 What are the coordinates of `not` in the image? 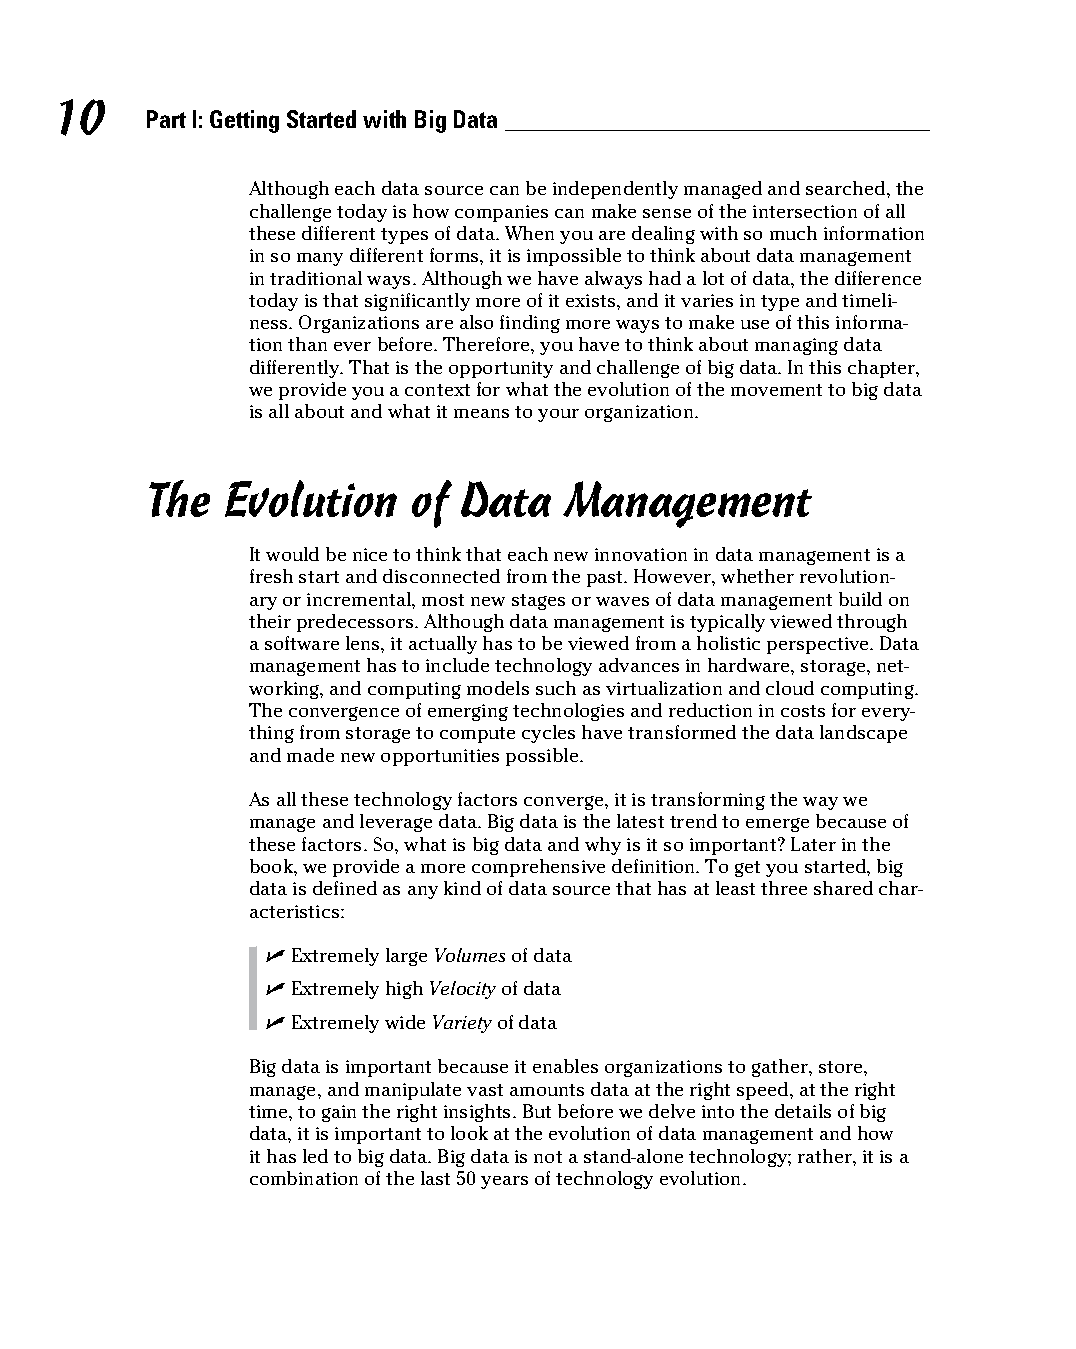 It's located at (548, 1157).
